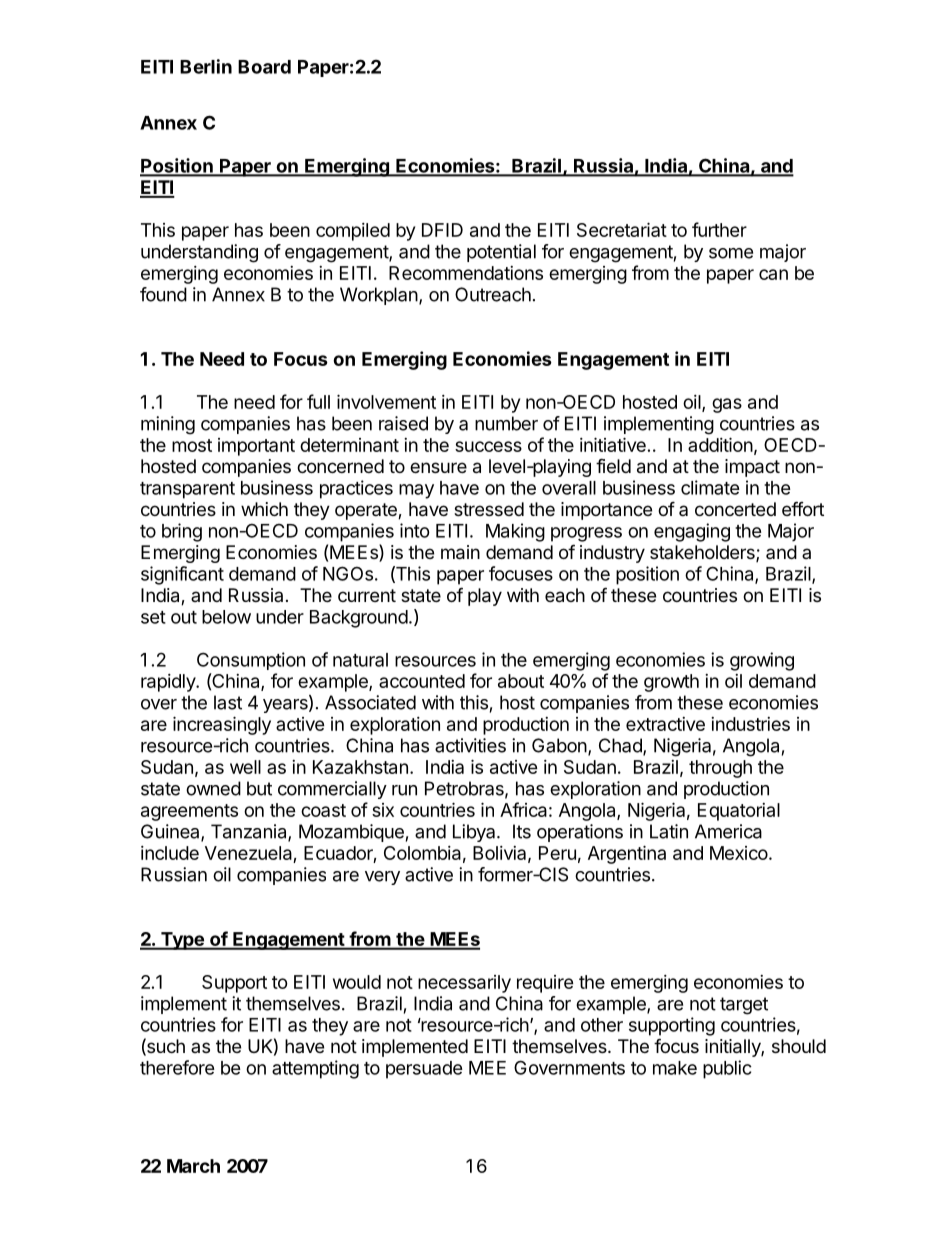 The image size is (952, 1233). Describe the element at coordinates (424, 1070) in the screenshot. I see `persuade` at that location.
